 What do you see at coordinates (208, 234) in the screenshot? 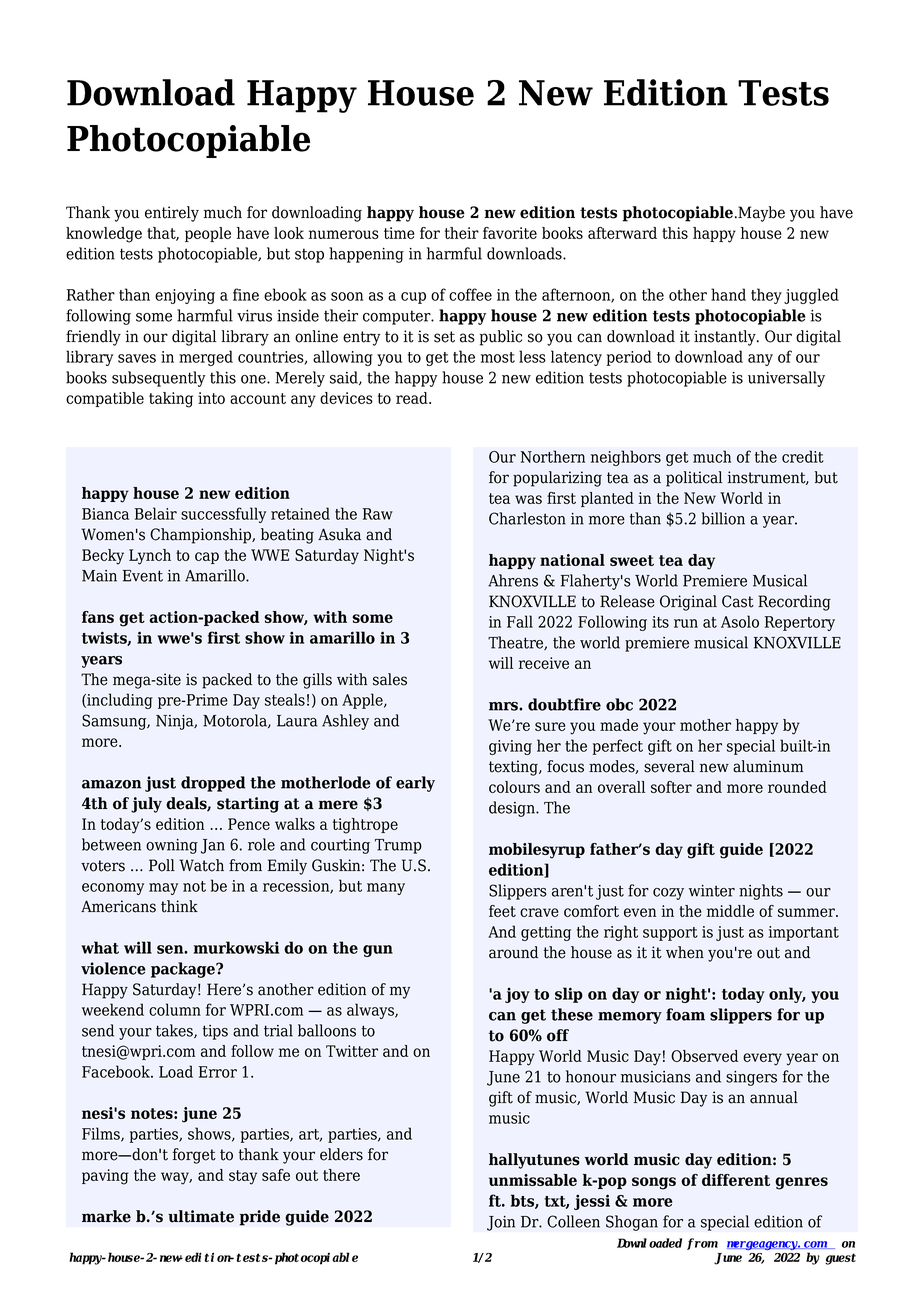
I see `people` at bounding box center [208, 234].
